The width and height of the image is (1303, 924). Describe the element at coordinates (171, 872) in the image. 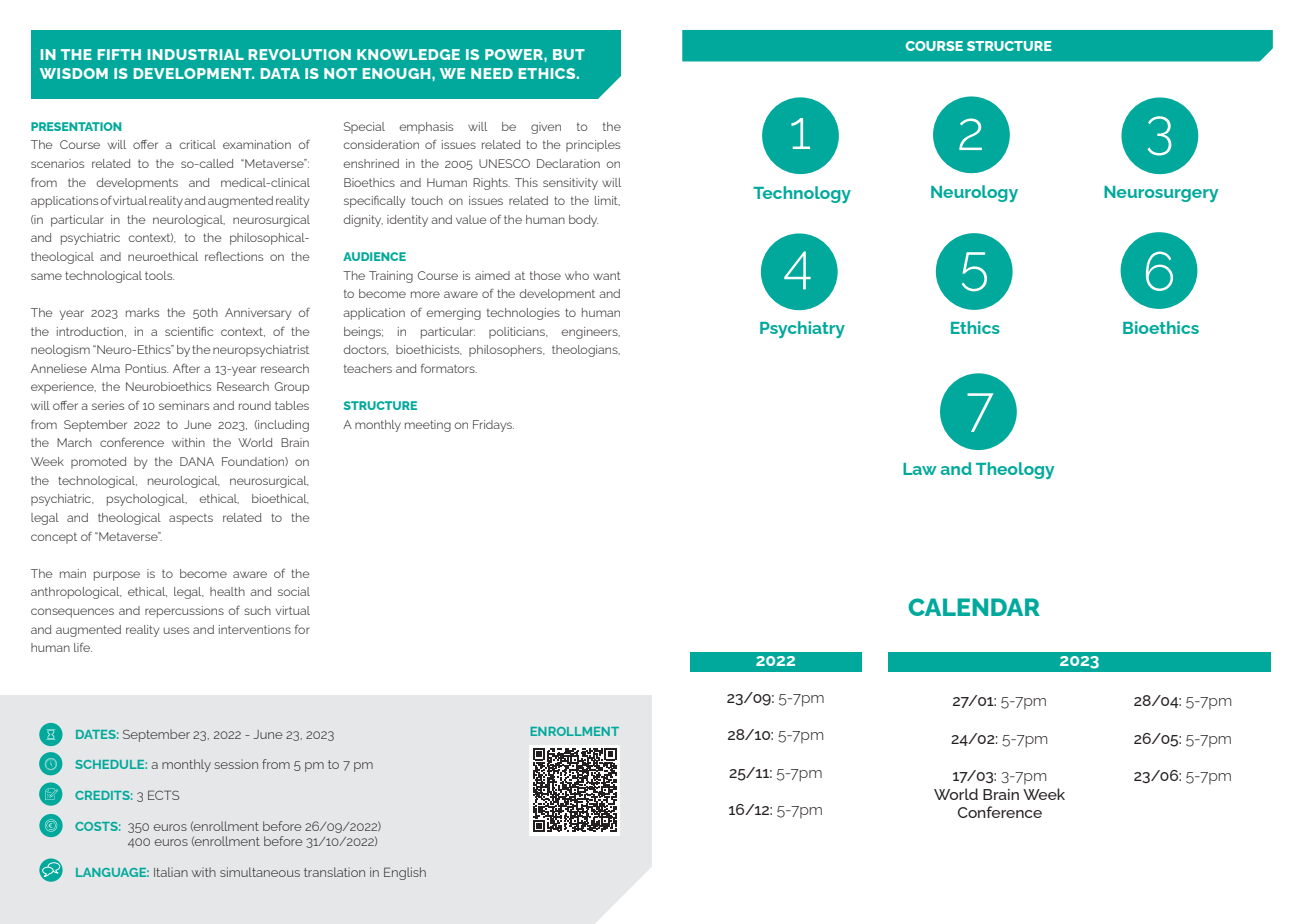

I see `Italian` at that location.
